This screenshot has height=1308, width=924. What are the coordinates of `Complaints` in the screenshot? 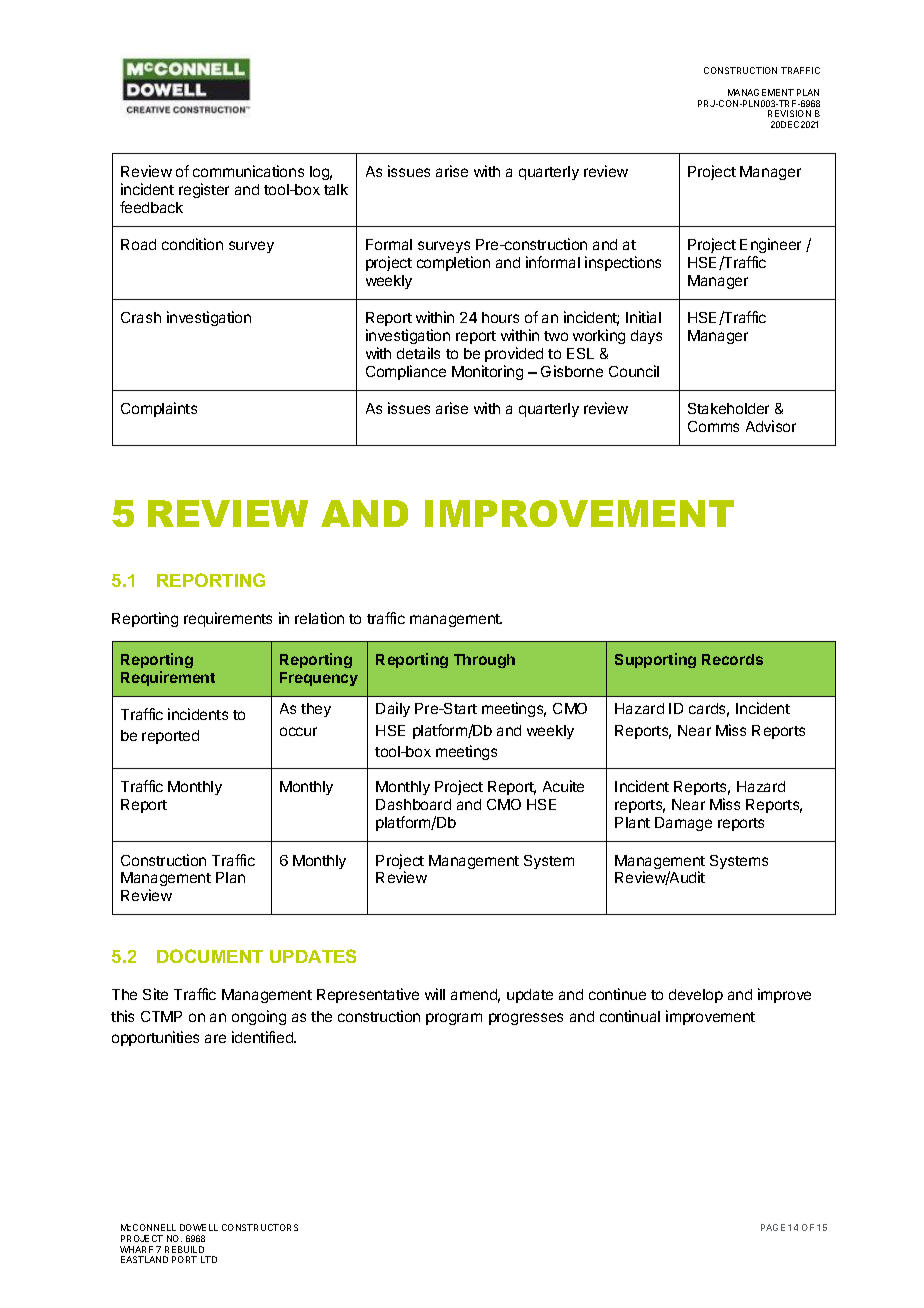 It's located at (159, 409).
